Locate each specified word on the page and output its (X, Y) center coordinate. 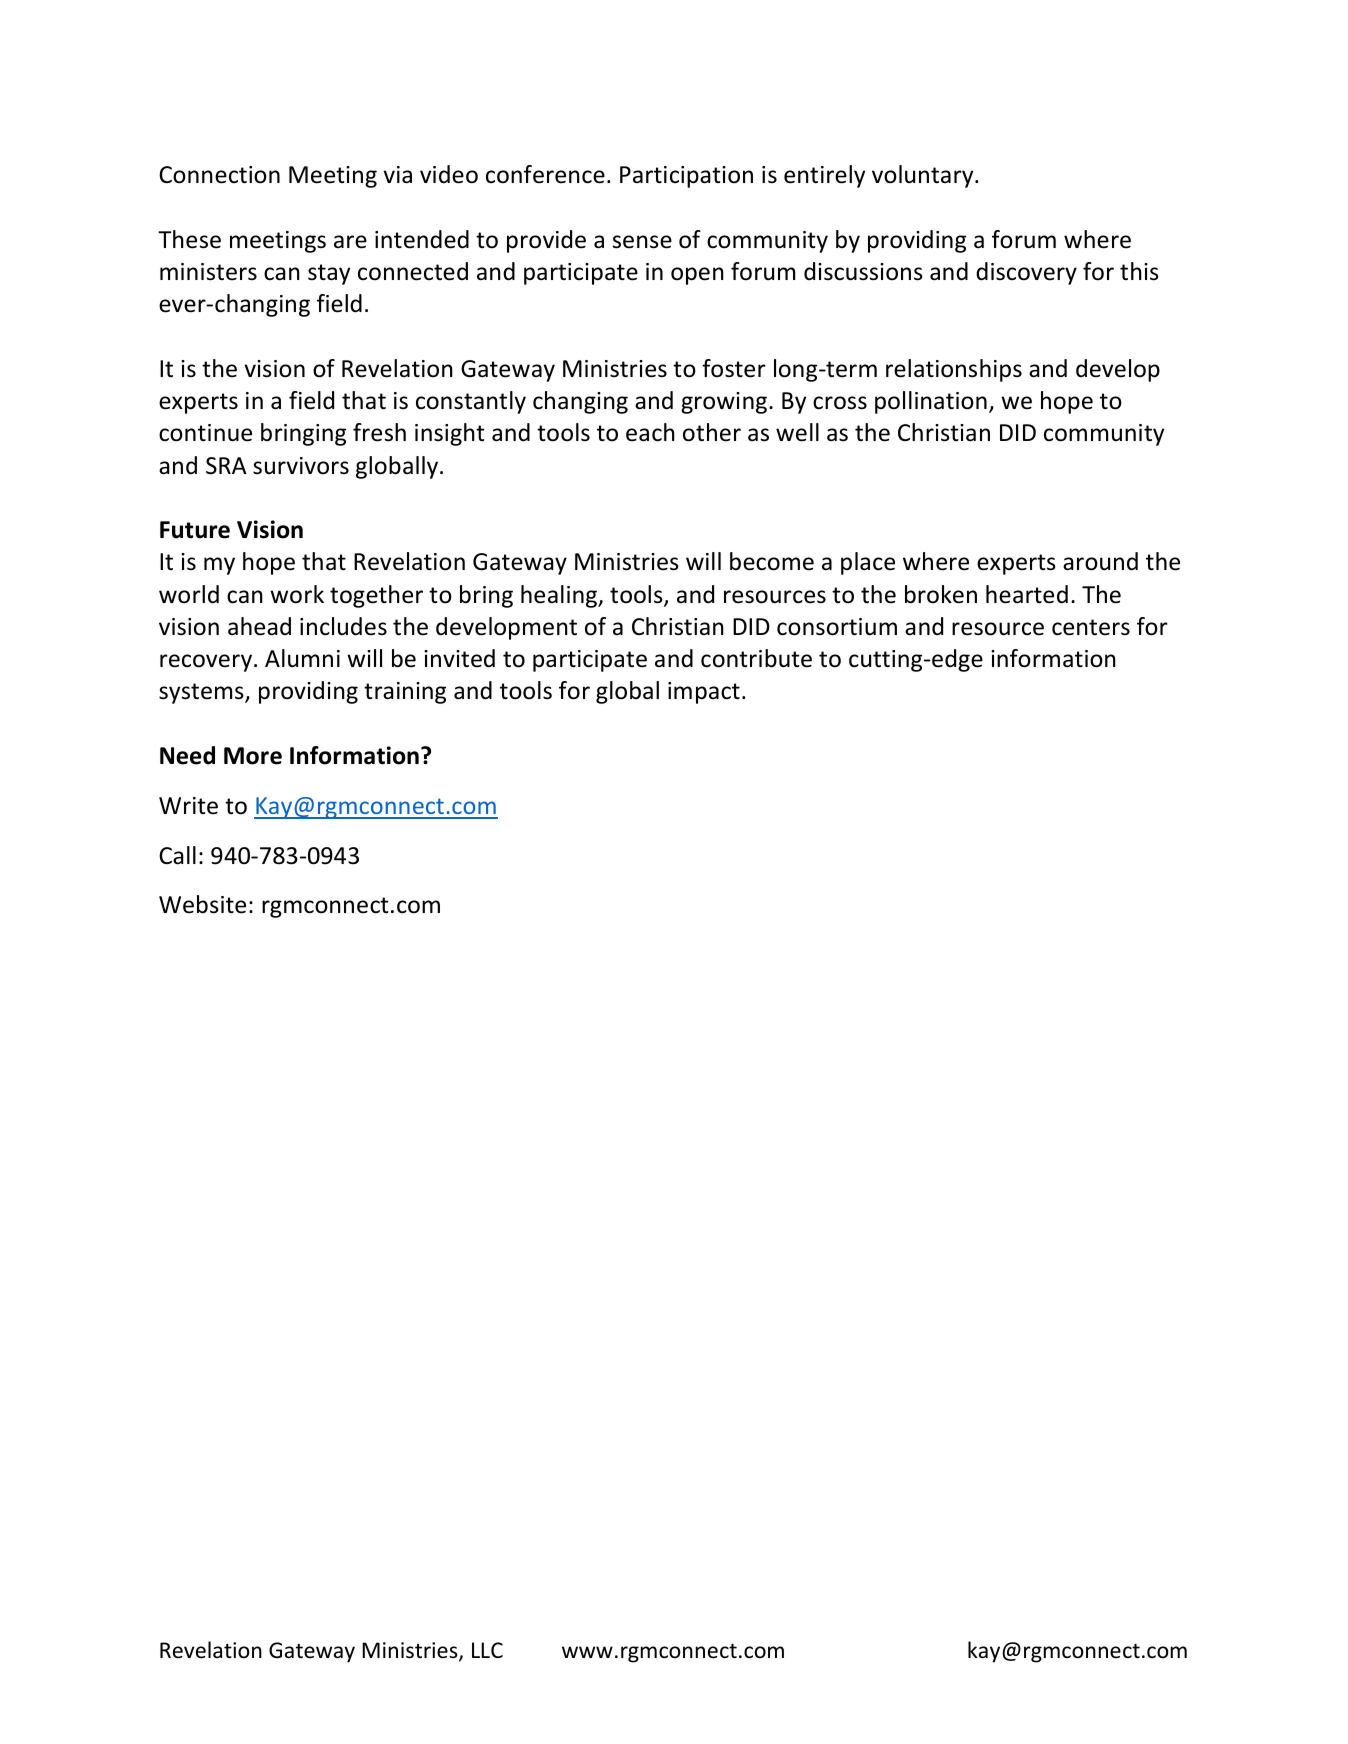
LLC (487, 1650)
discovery (1026, 273)
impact (704, 693)
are (350, 242)
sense (642, 242)
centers (1091, 627)
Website (202, 904)
